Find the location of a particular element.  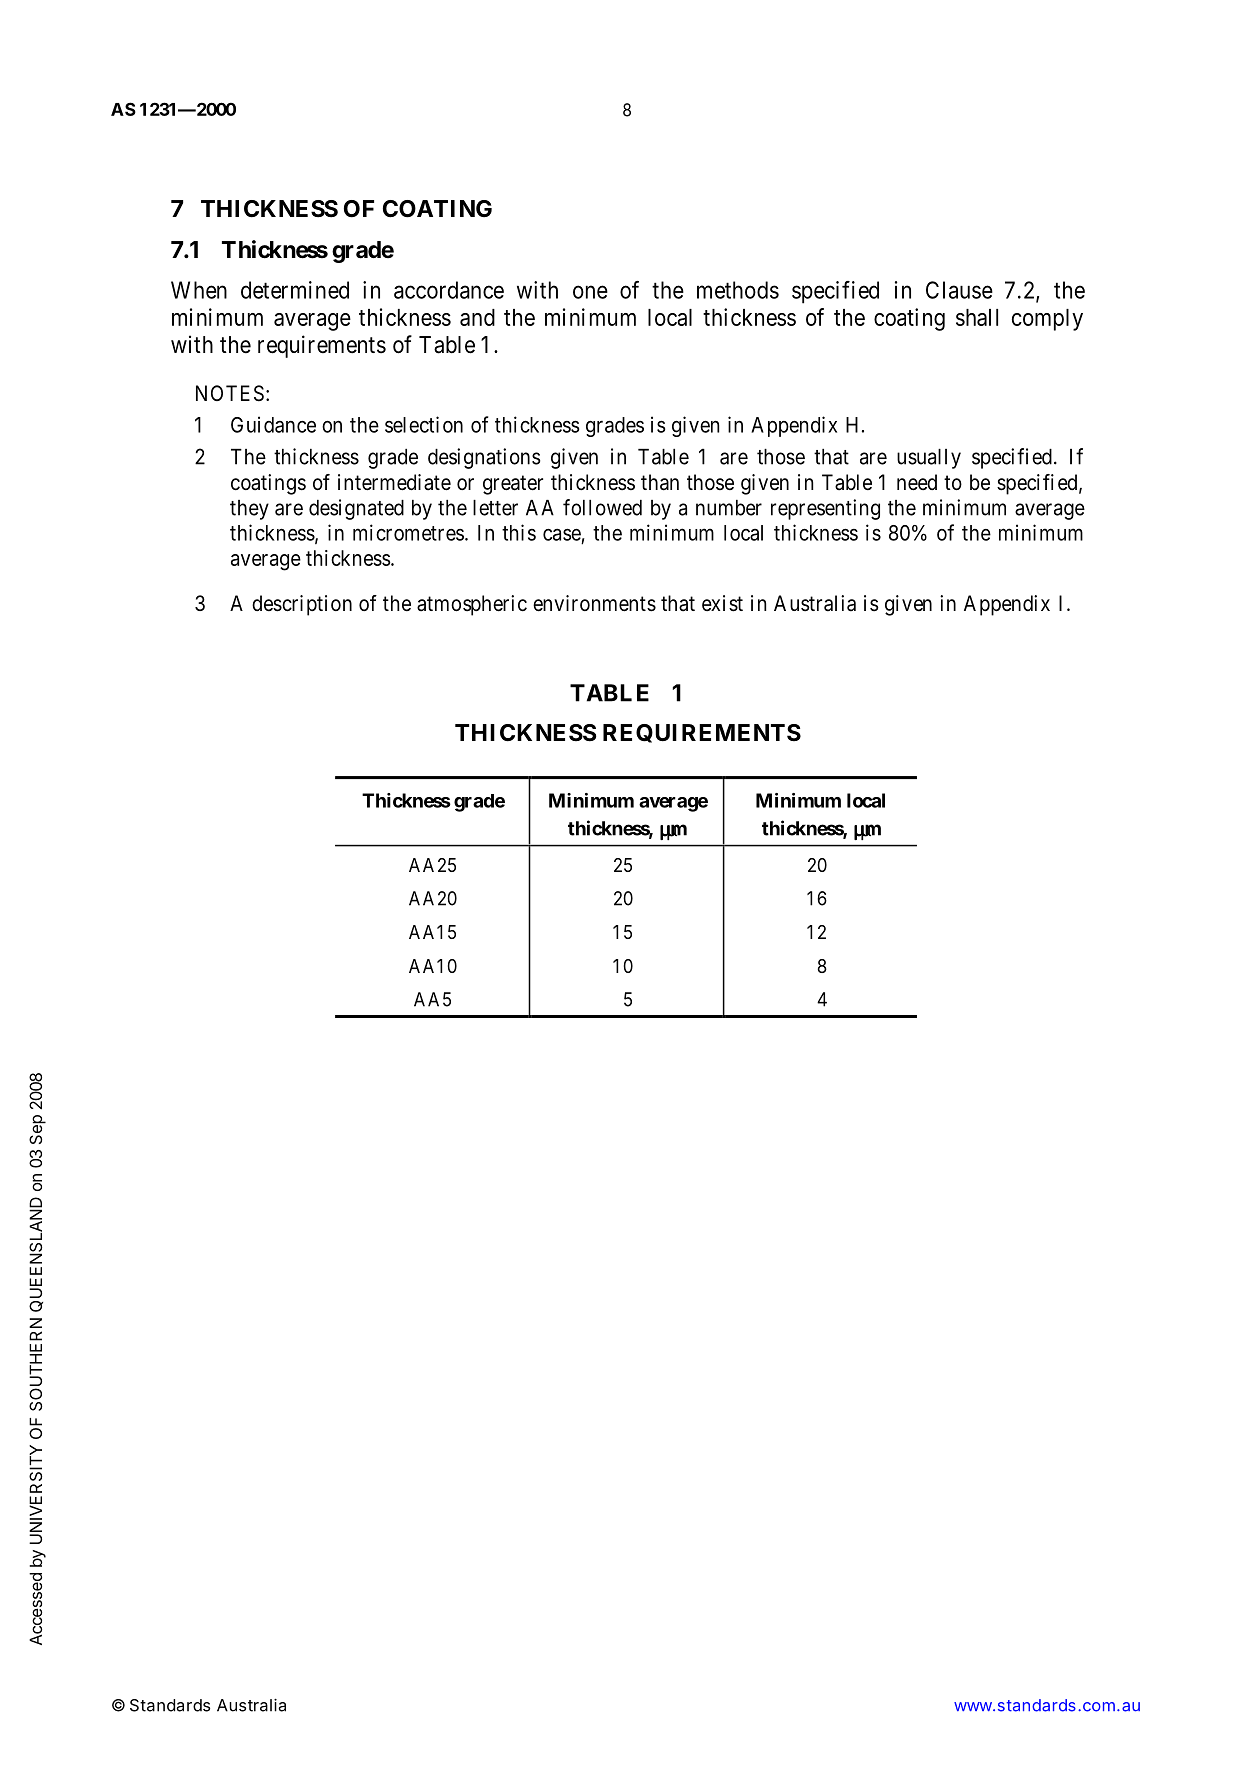

description is located at coordinates (302, 605).
